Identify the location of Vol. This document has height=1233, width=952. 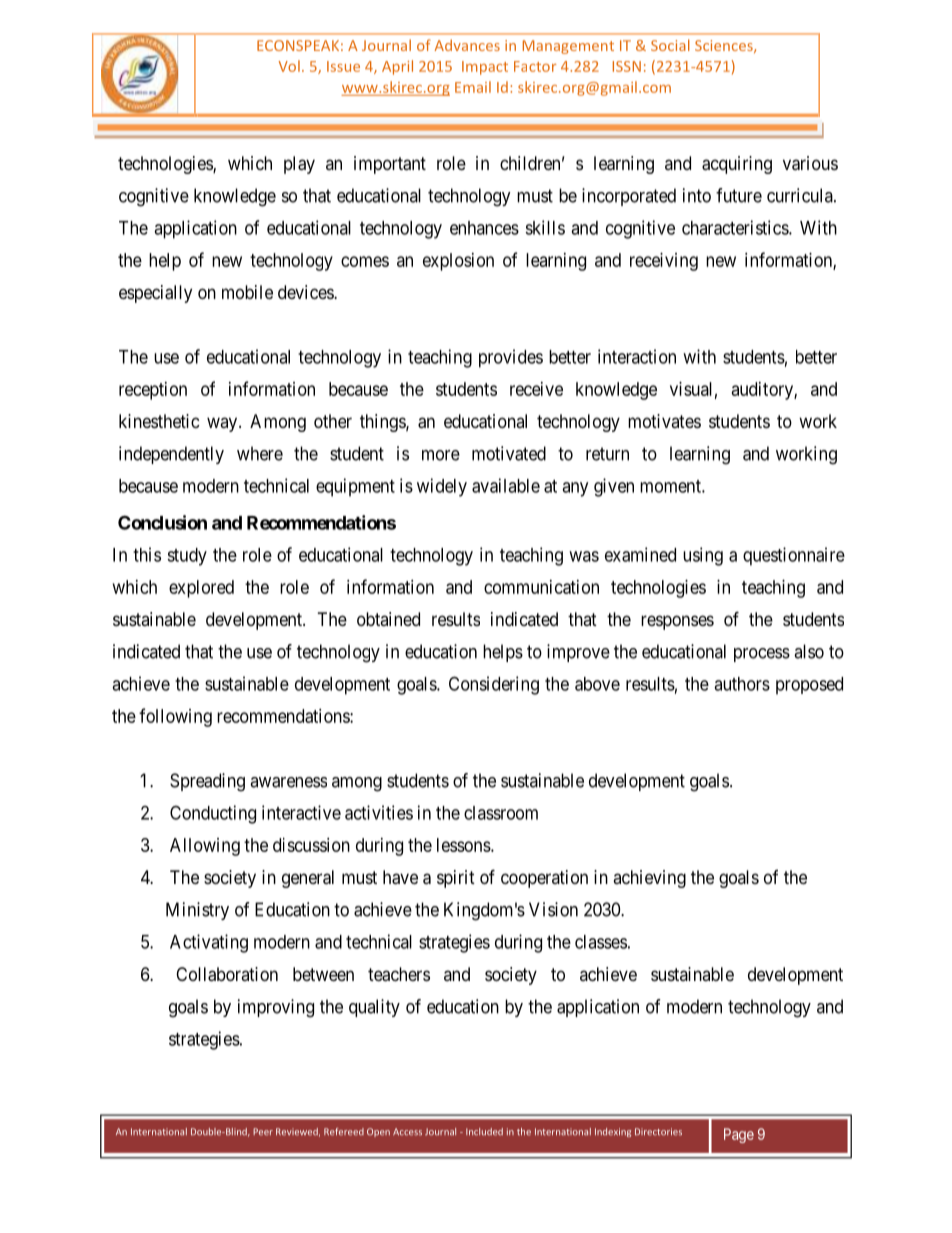
(289, 66).
